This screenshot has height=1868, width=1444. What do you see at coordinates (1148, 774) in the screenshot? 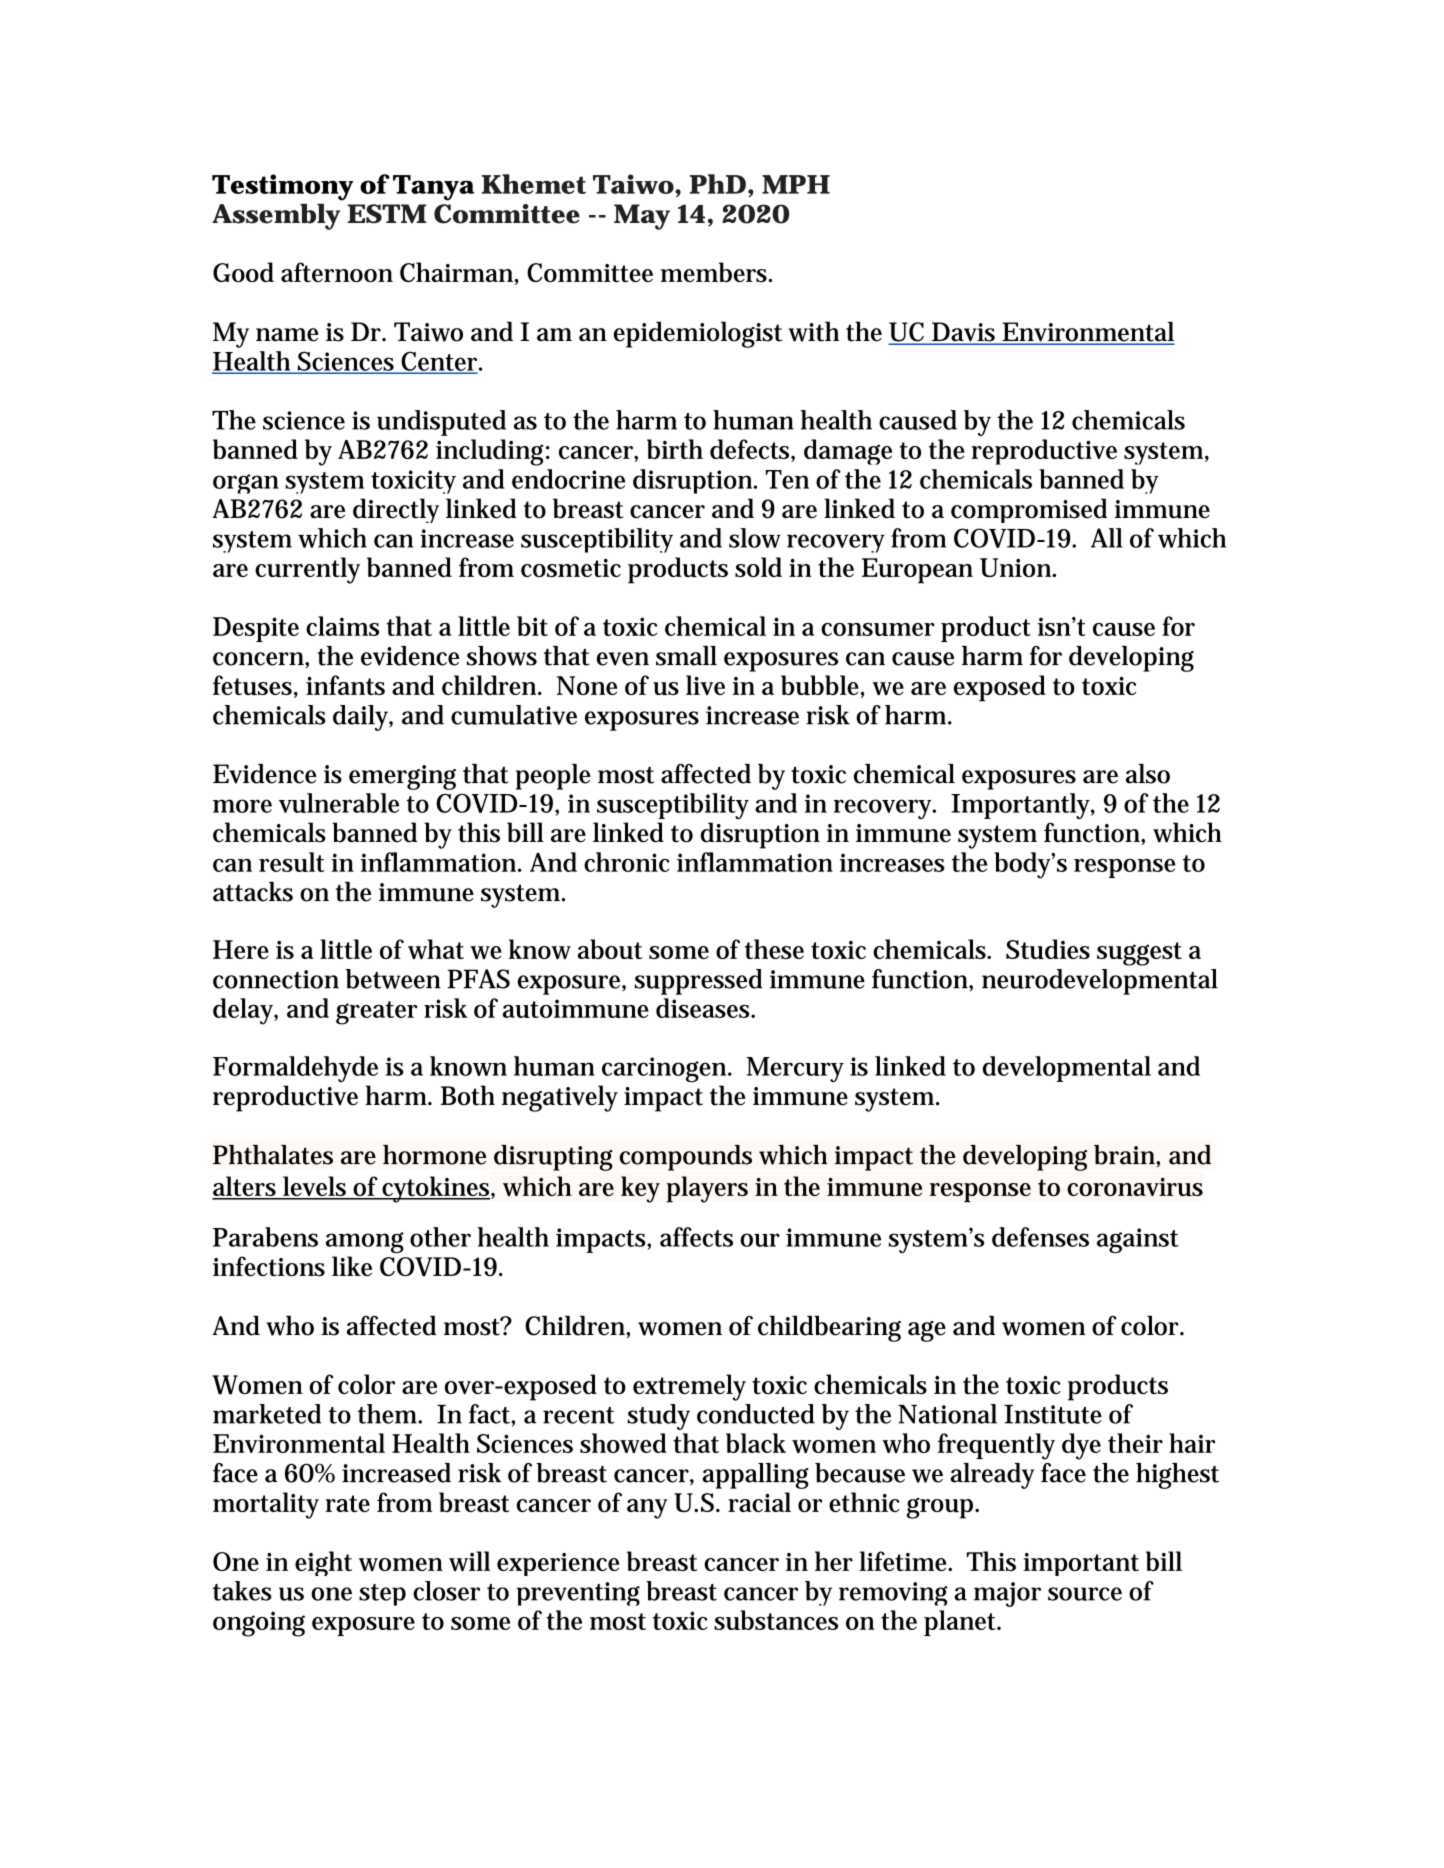
I see `also` at bounding box center [1148, 774].
